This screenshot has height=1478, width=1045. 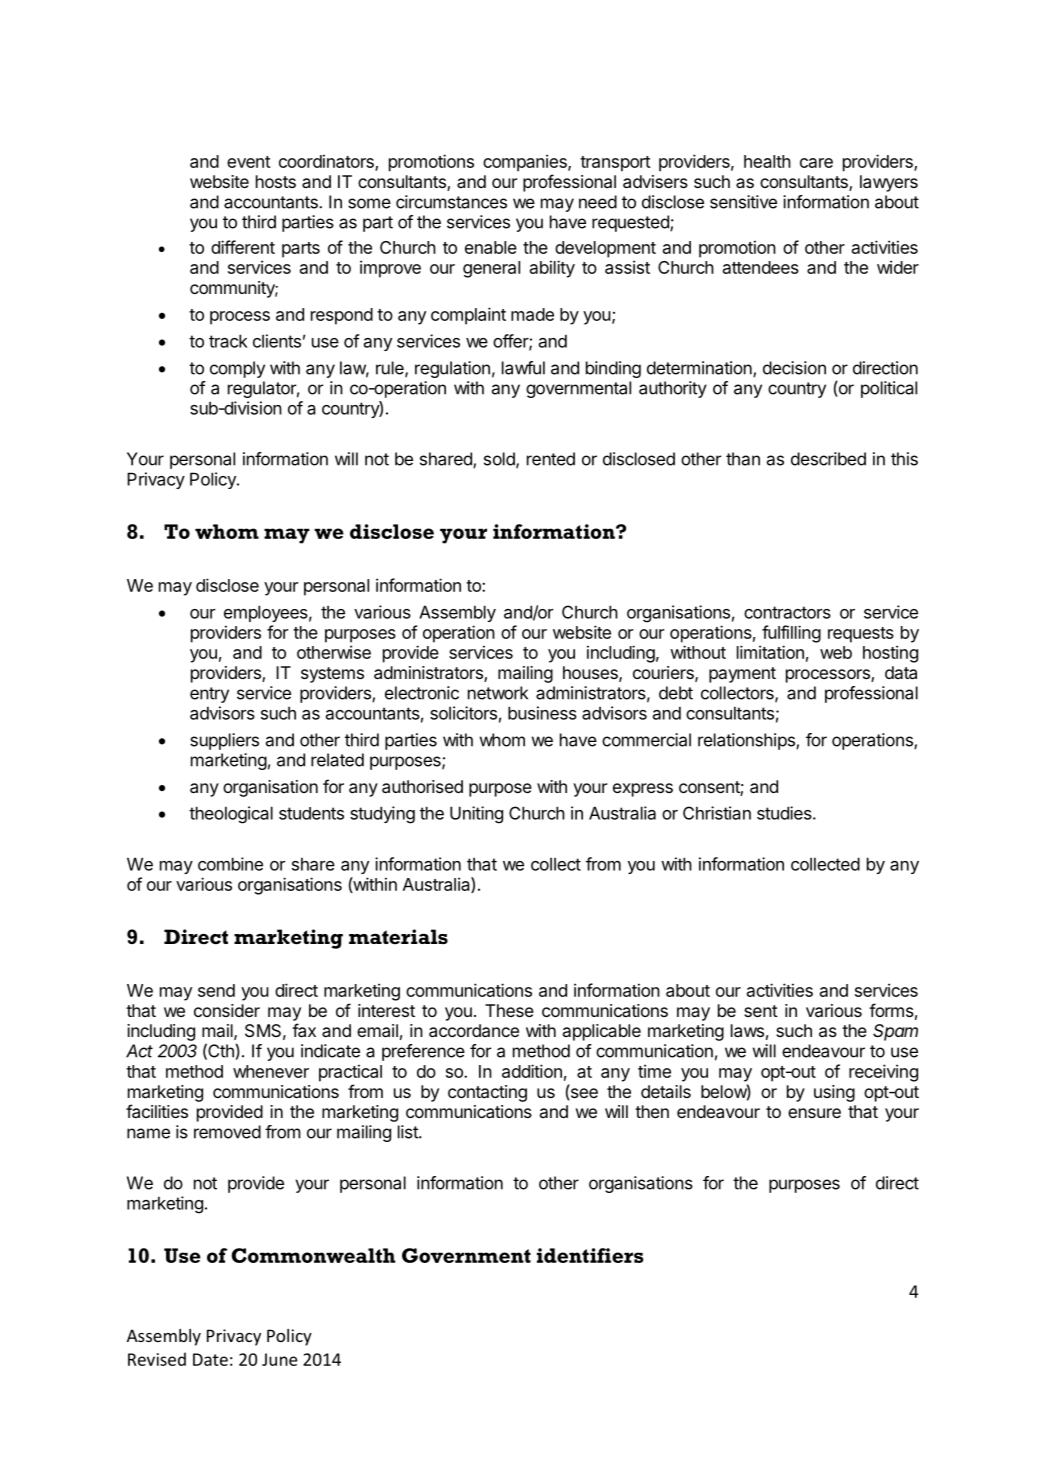 What do you see at coordinates (787, 612) in the screenshot?
I see `contractors` at bounding box center [787, 612].
